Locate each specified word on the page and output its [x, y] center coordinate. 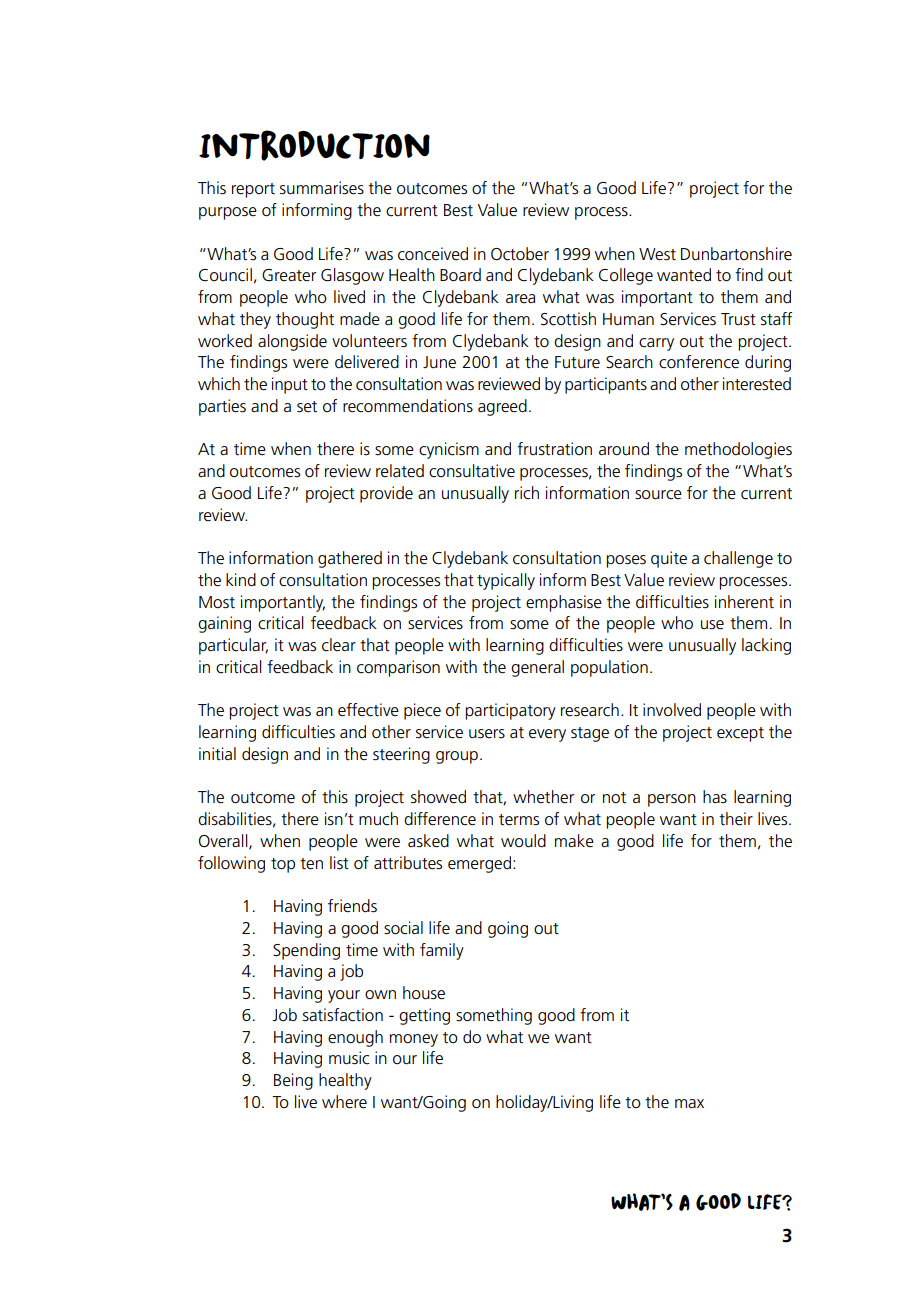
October [520, 254]
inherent [744, 602]
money [414, 1040]
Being [293, 1081]
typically [506, 581]
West [657, 254]
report [253, 190]
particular [233, 646]
